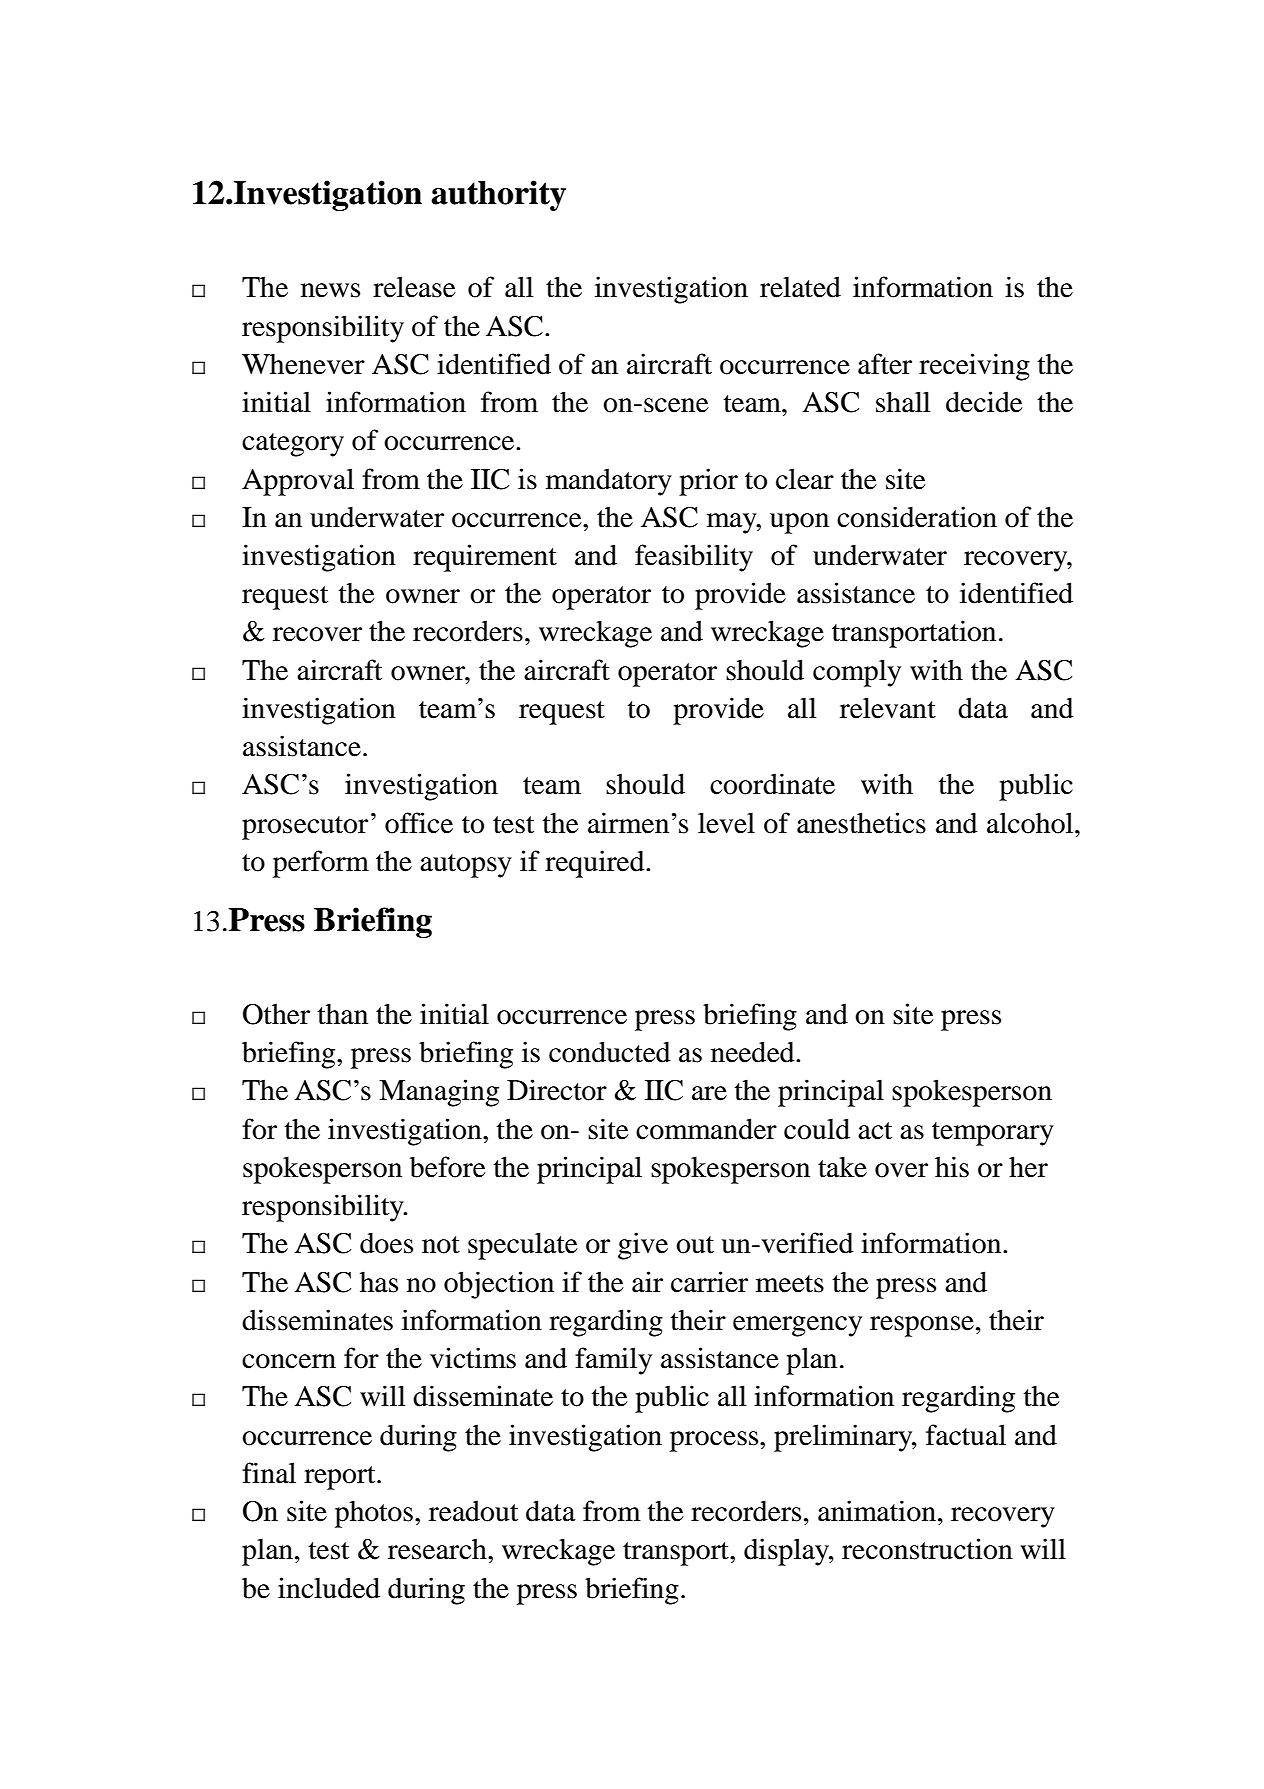 The image size is (1264, 1789). Describe the element at coordinates (643, 1246) in the image. I see `give` at that location.
